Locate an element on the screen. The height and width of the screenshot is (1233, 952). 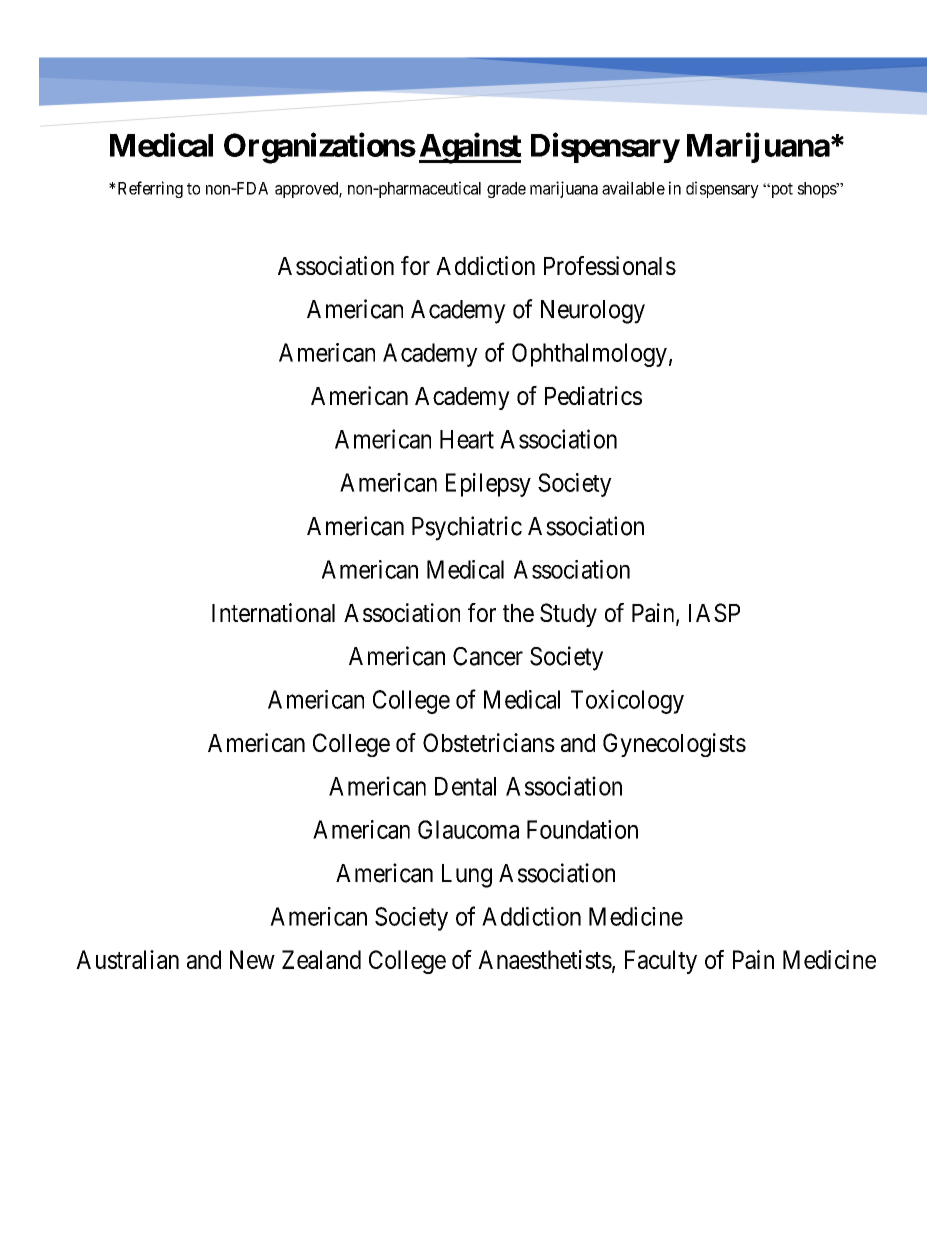
Ophthalmology is located at coordinates (589, 355).
